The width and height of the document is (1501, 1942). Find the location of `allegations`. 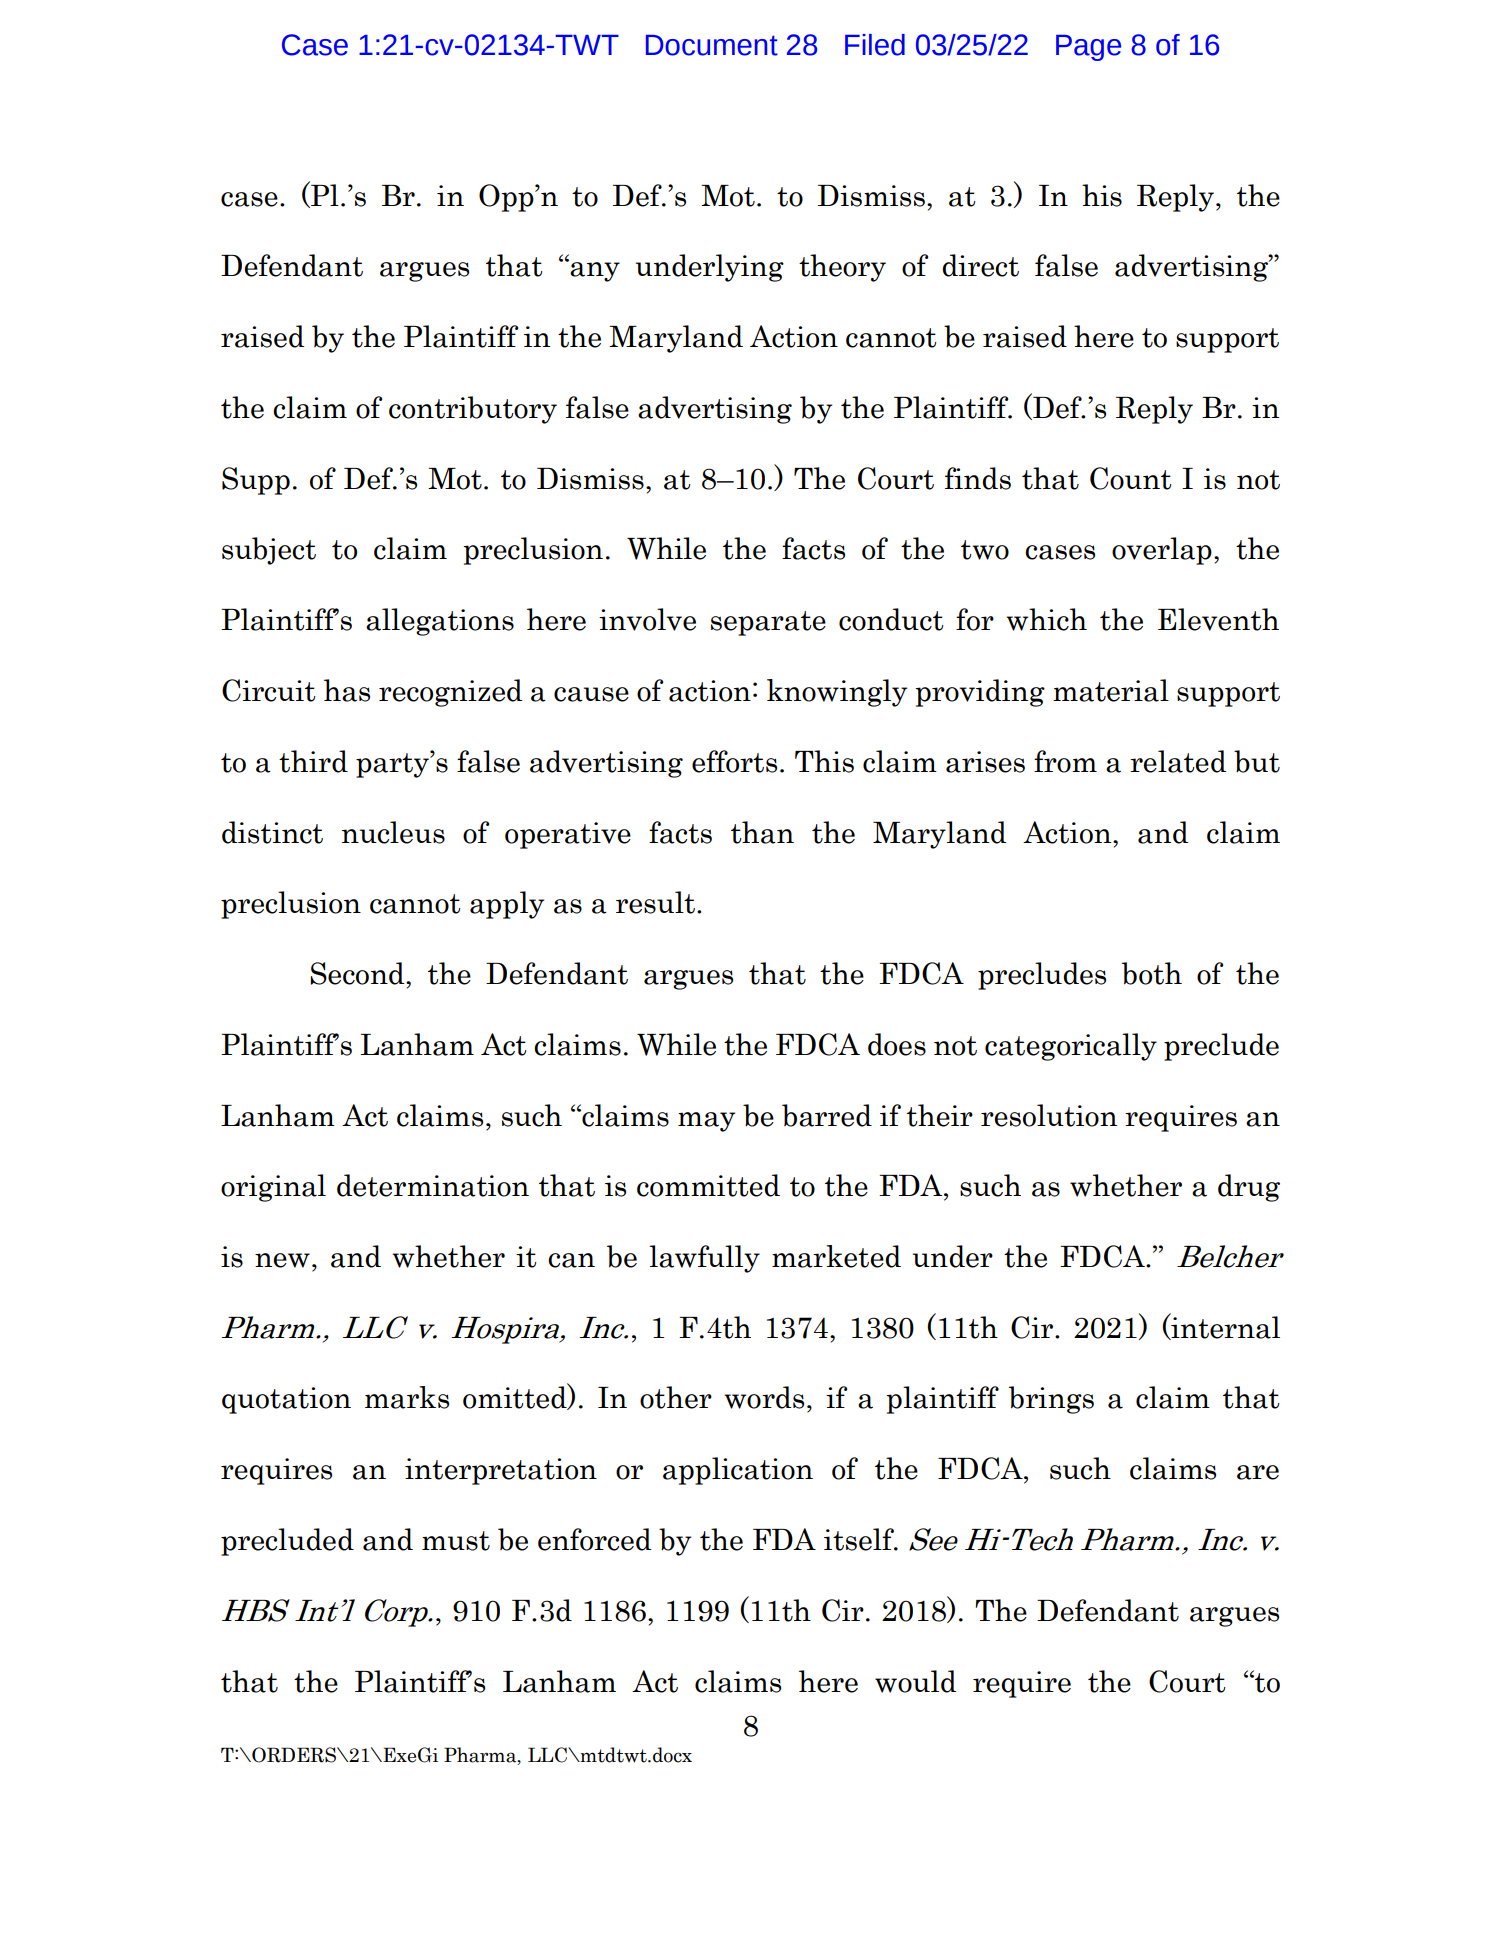

allegations is located at coordinates (440, 622).
